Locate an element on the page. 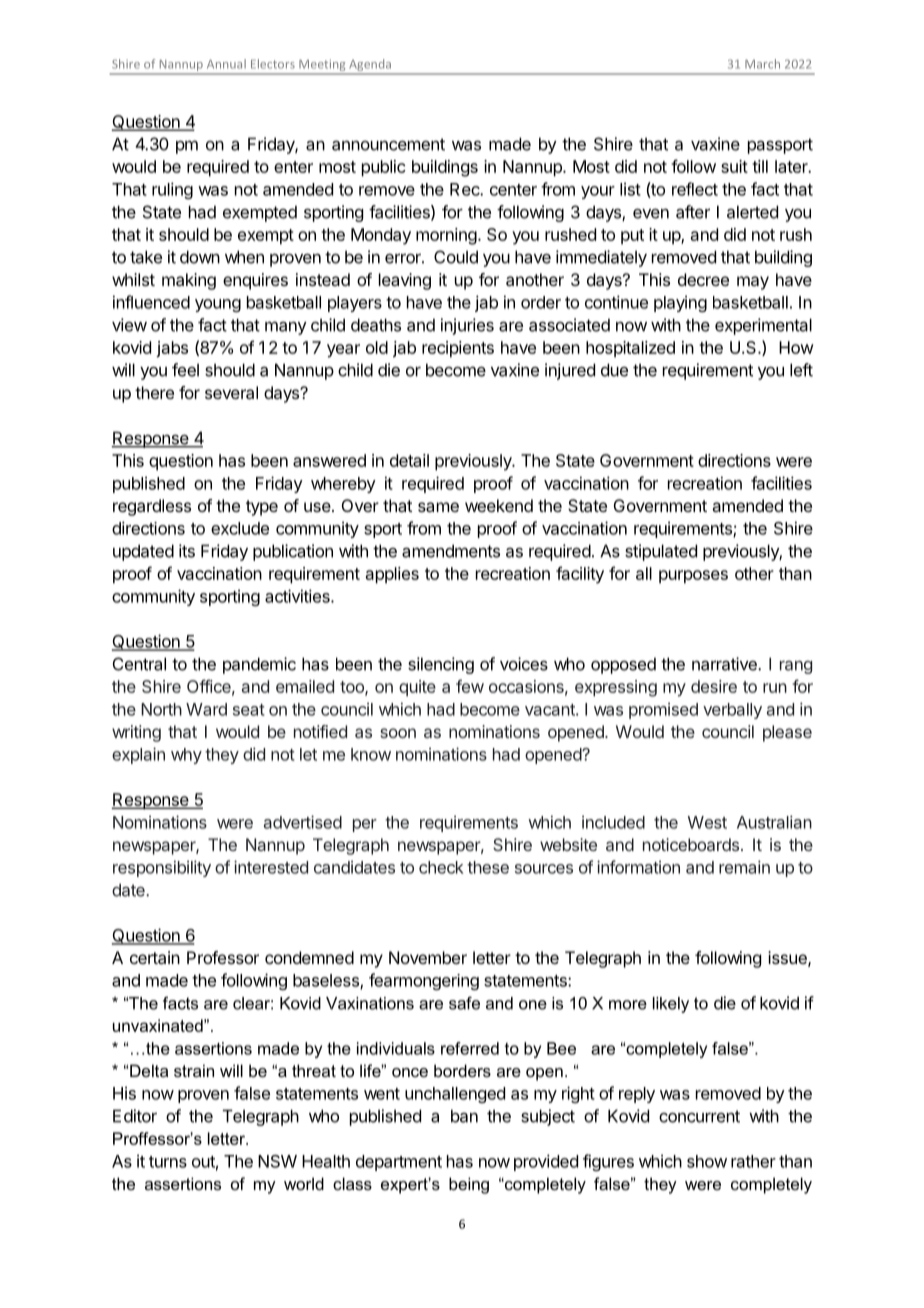 The image size is (924, 1308). show is located at coordinates (707, 1161).
